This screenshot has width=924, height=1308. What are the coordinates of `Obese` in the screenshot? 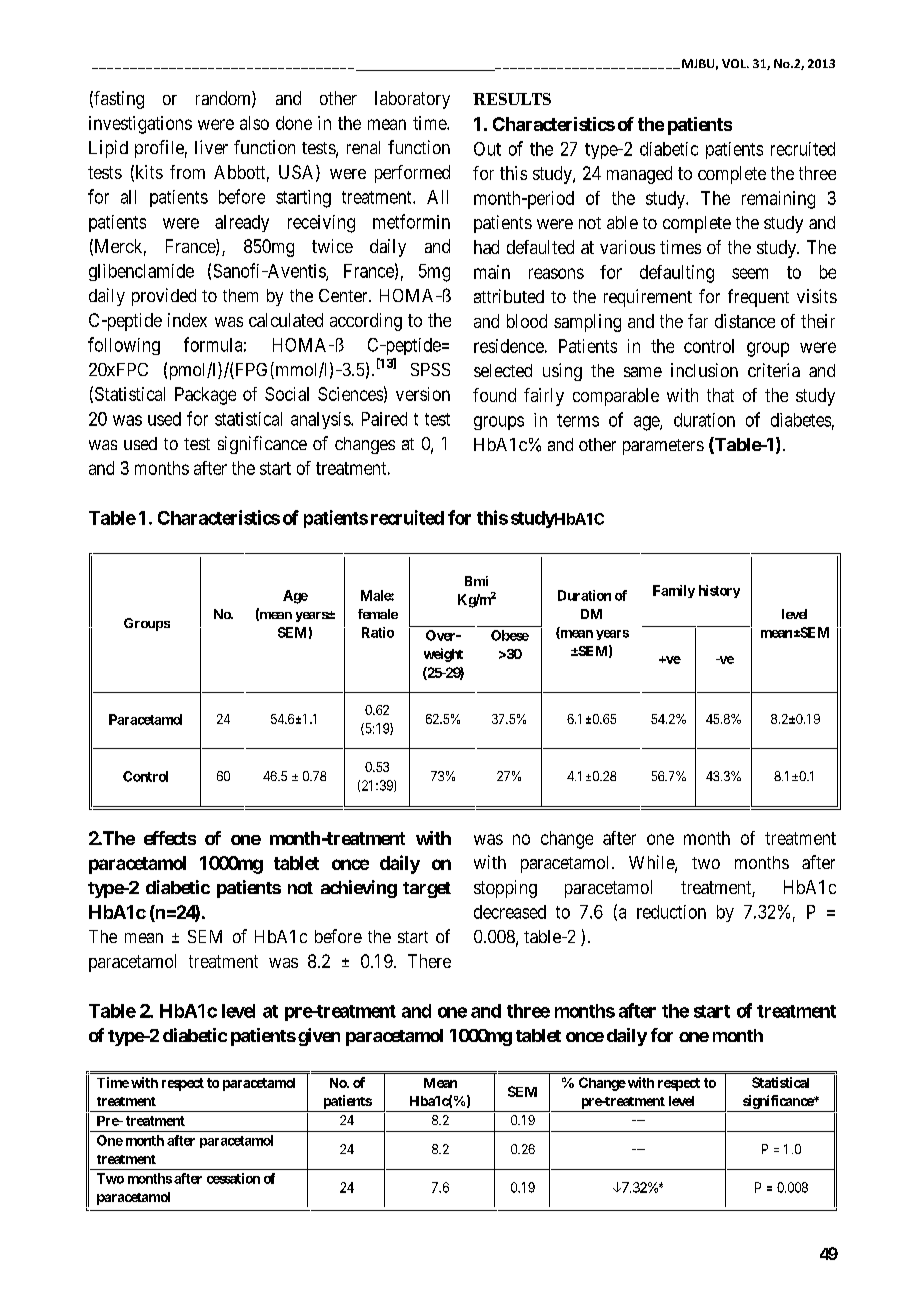 It's located at (510, 635).
